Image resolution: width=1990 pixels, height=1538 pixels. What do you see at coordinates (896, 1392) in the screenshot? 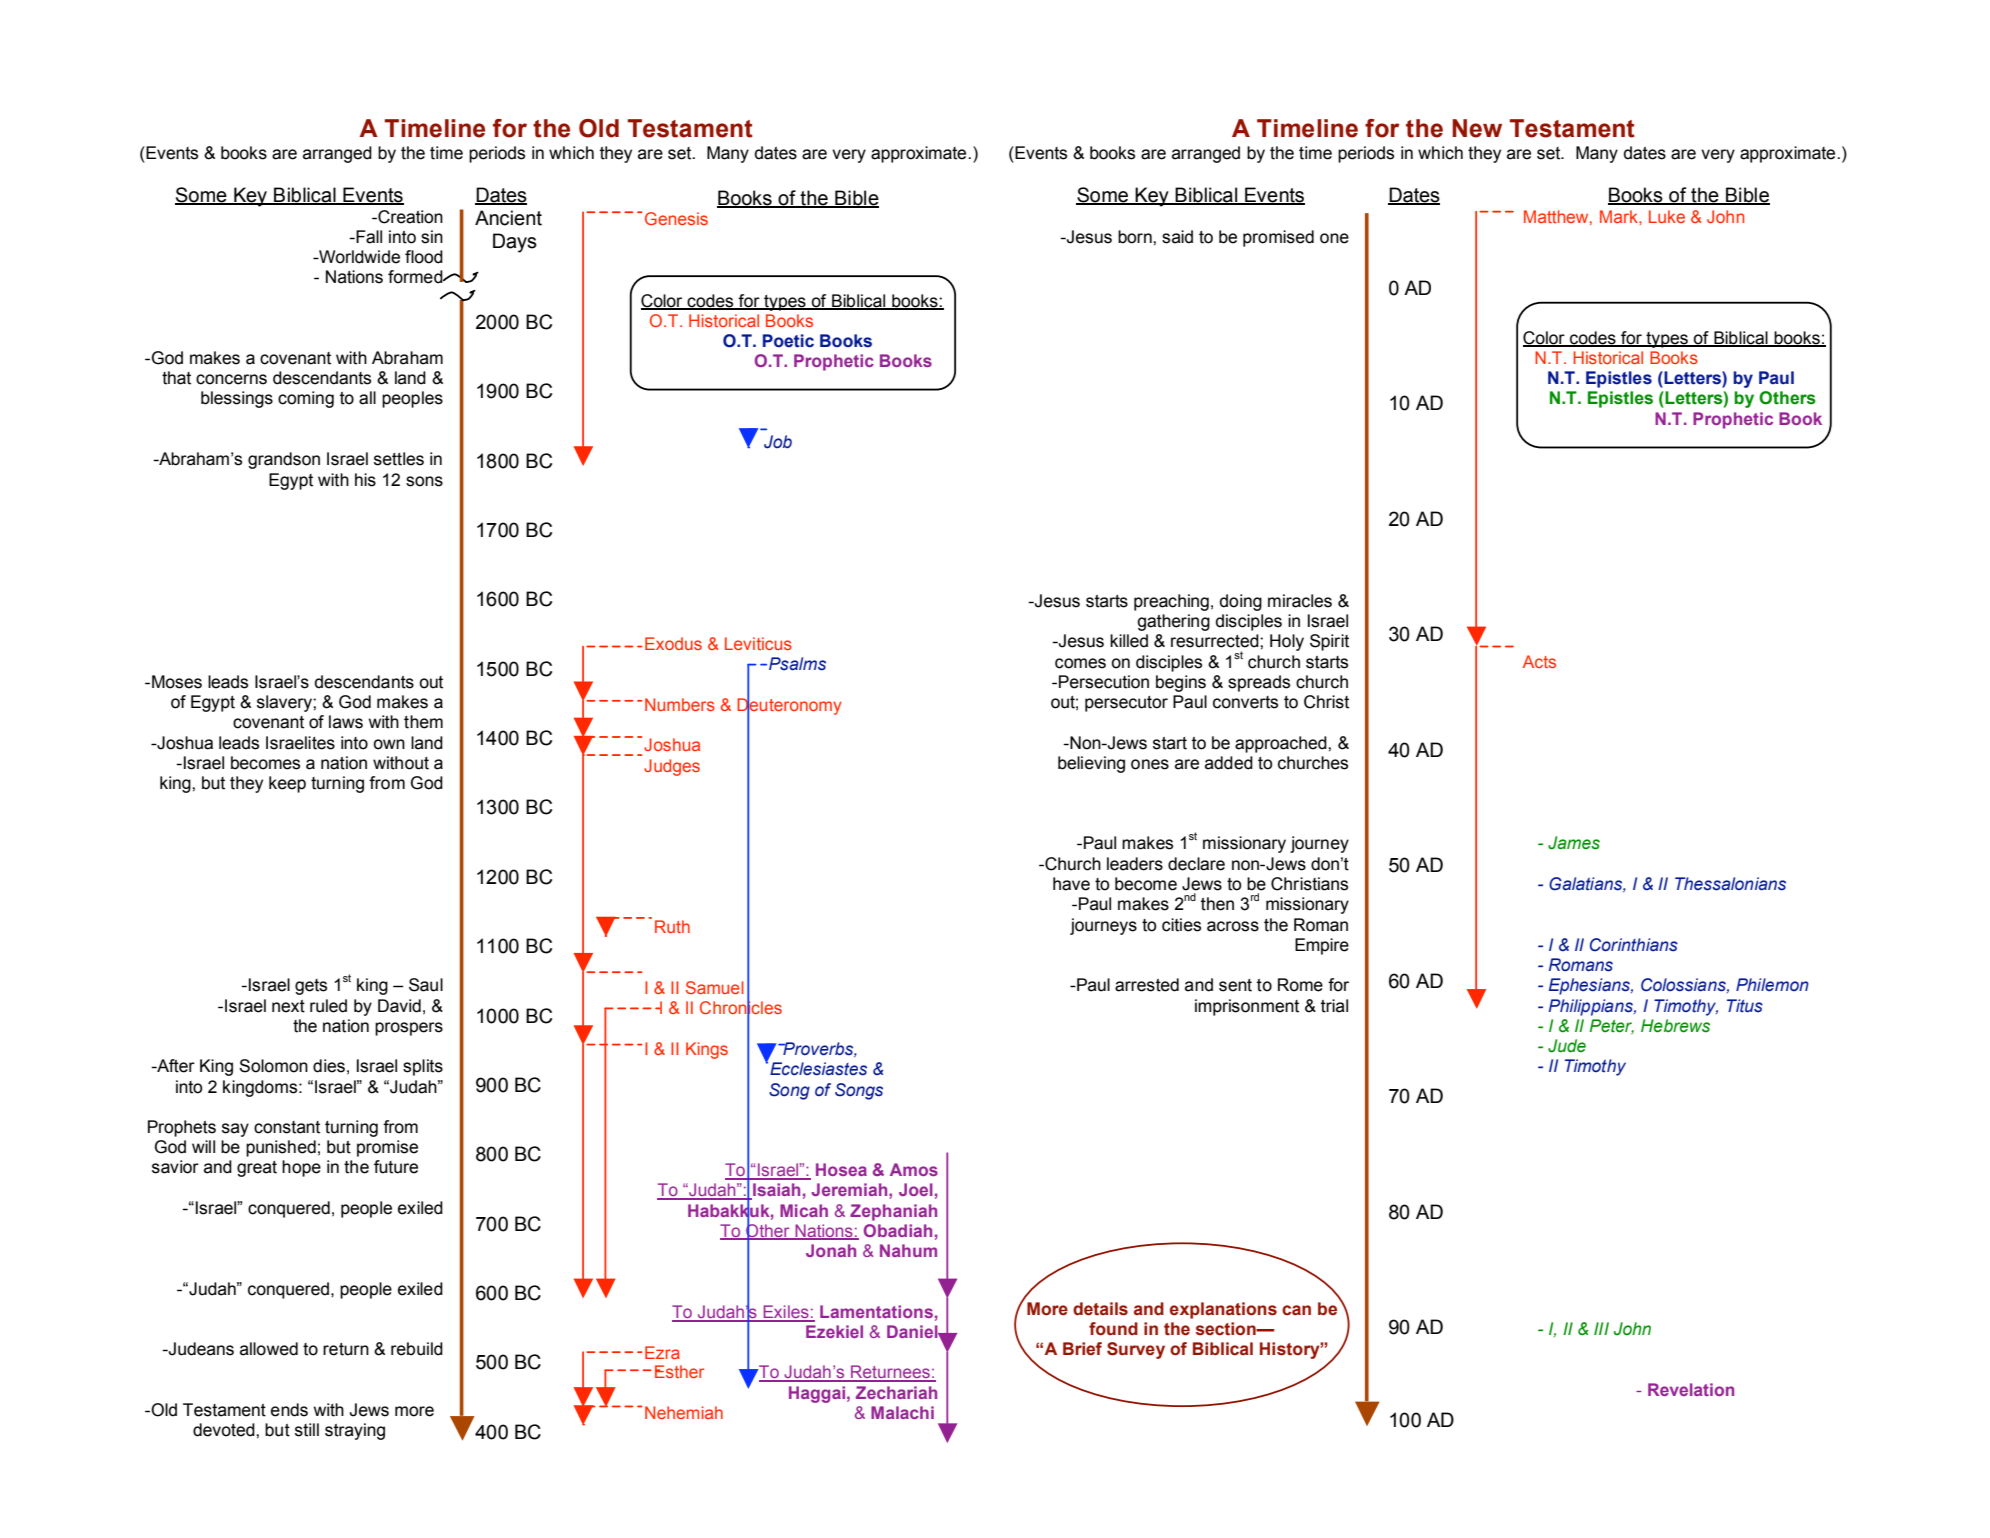
I see `Zechariah` at bounding box center [896, 1392].
